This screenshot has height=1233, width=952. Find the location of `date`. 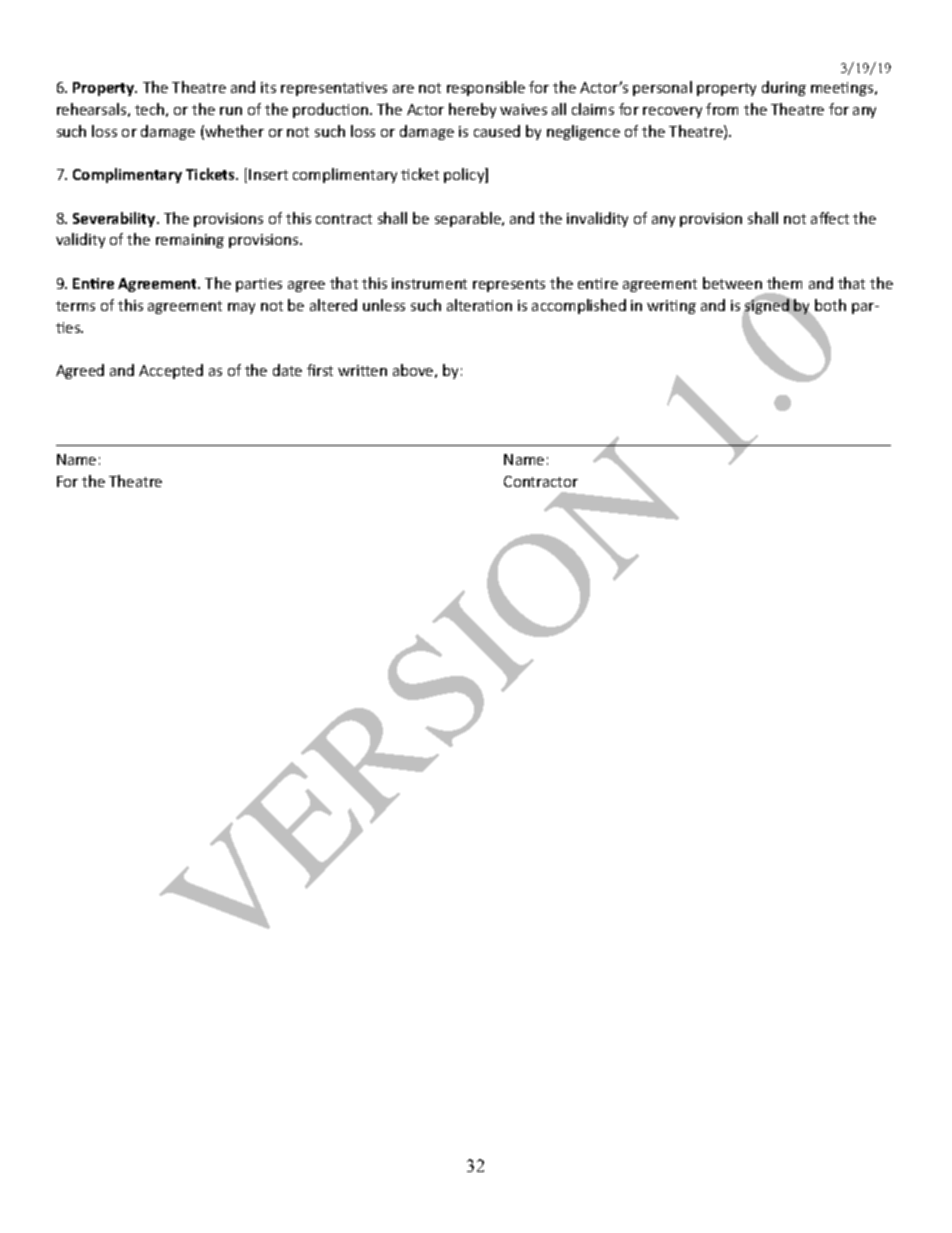

date is located at coordinates (287, 370).
